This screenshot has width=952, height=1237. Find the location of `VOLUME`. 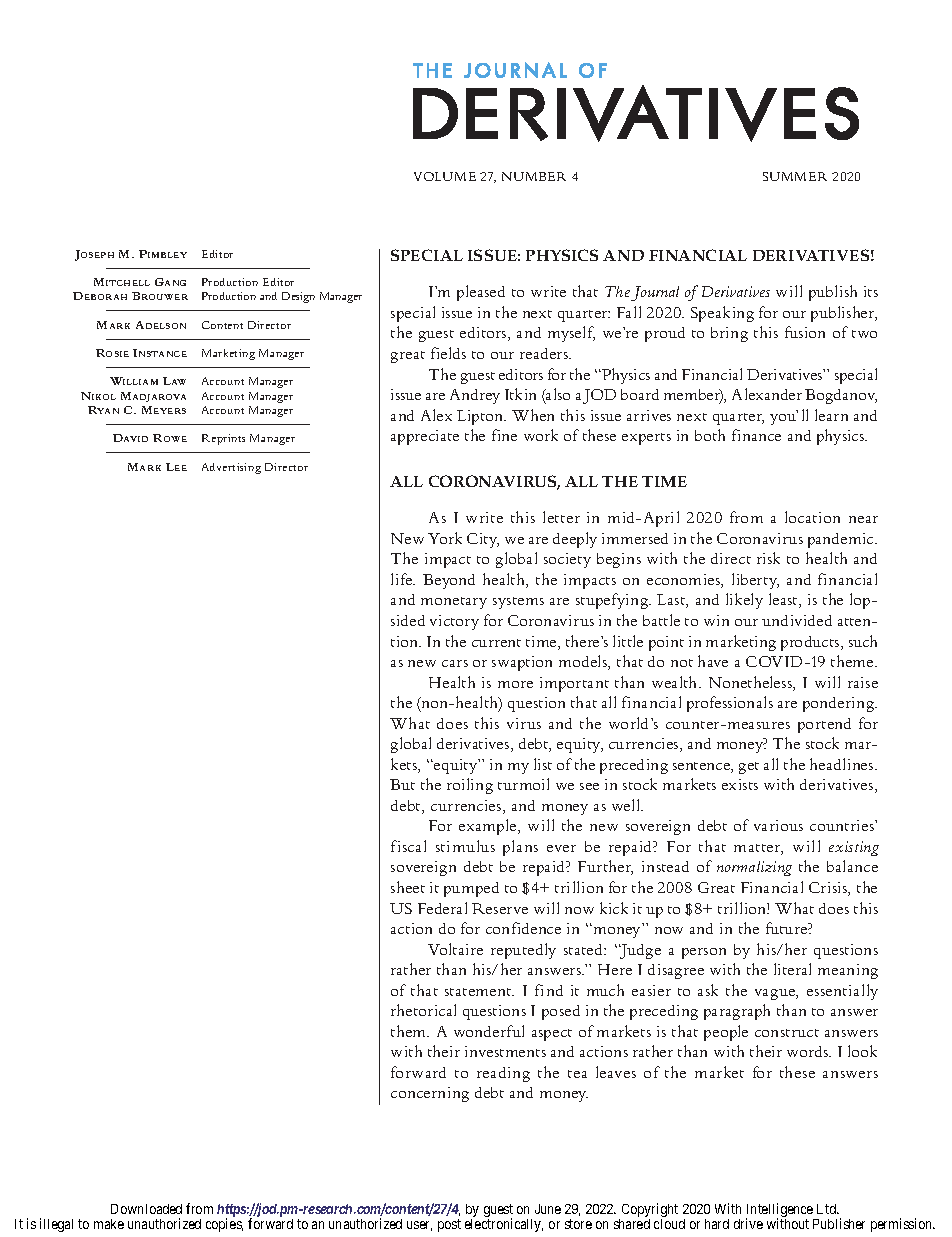

VOLUME is located at coordinates (445, 176).
